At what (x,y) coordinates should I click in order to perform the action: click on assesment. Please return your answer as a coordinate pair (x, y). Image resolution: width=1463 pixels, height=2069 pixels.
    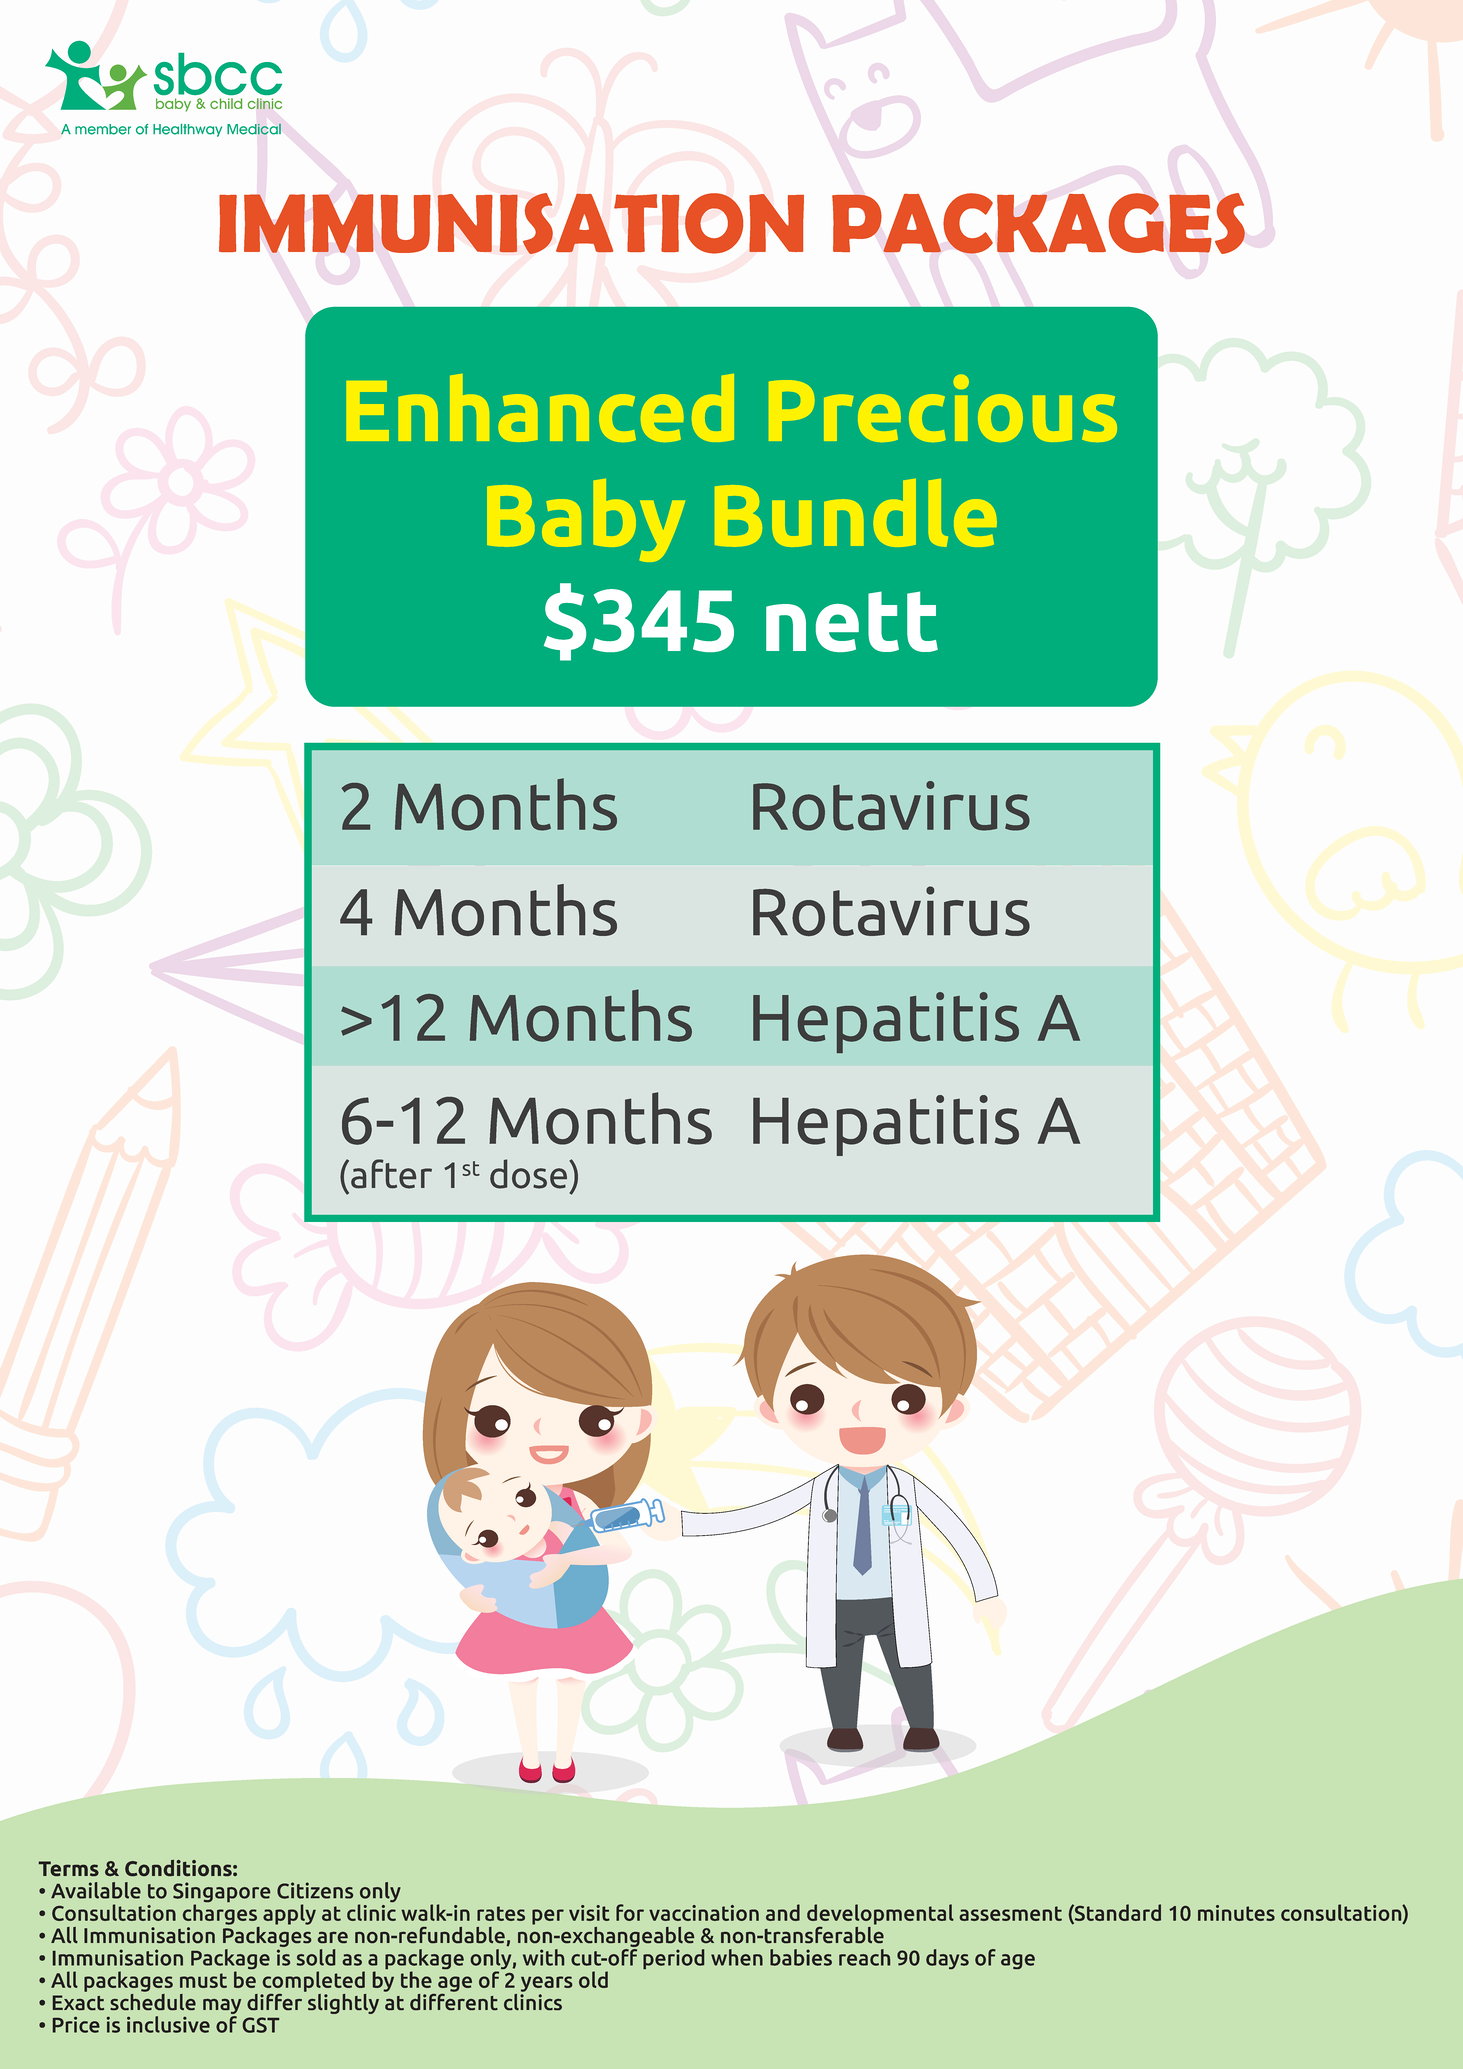
    Looking at the image, I should click on (1011, 1913).
